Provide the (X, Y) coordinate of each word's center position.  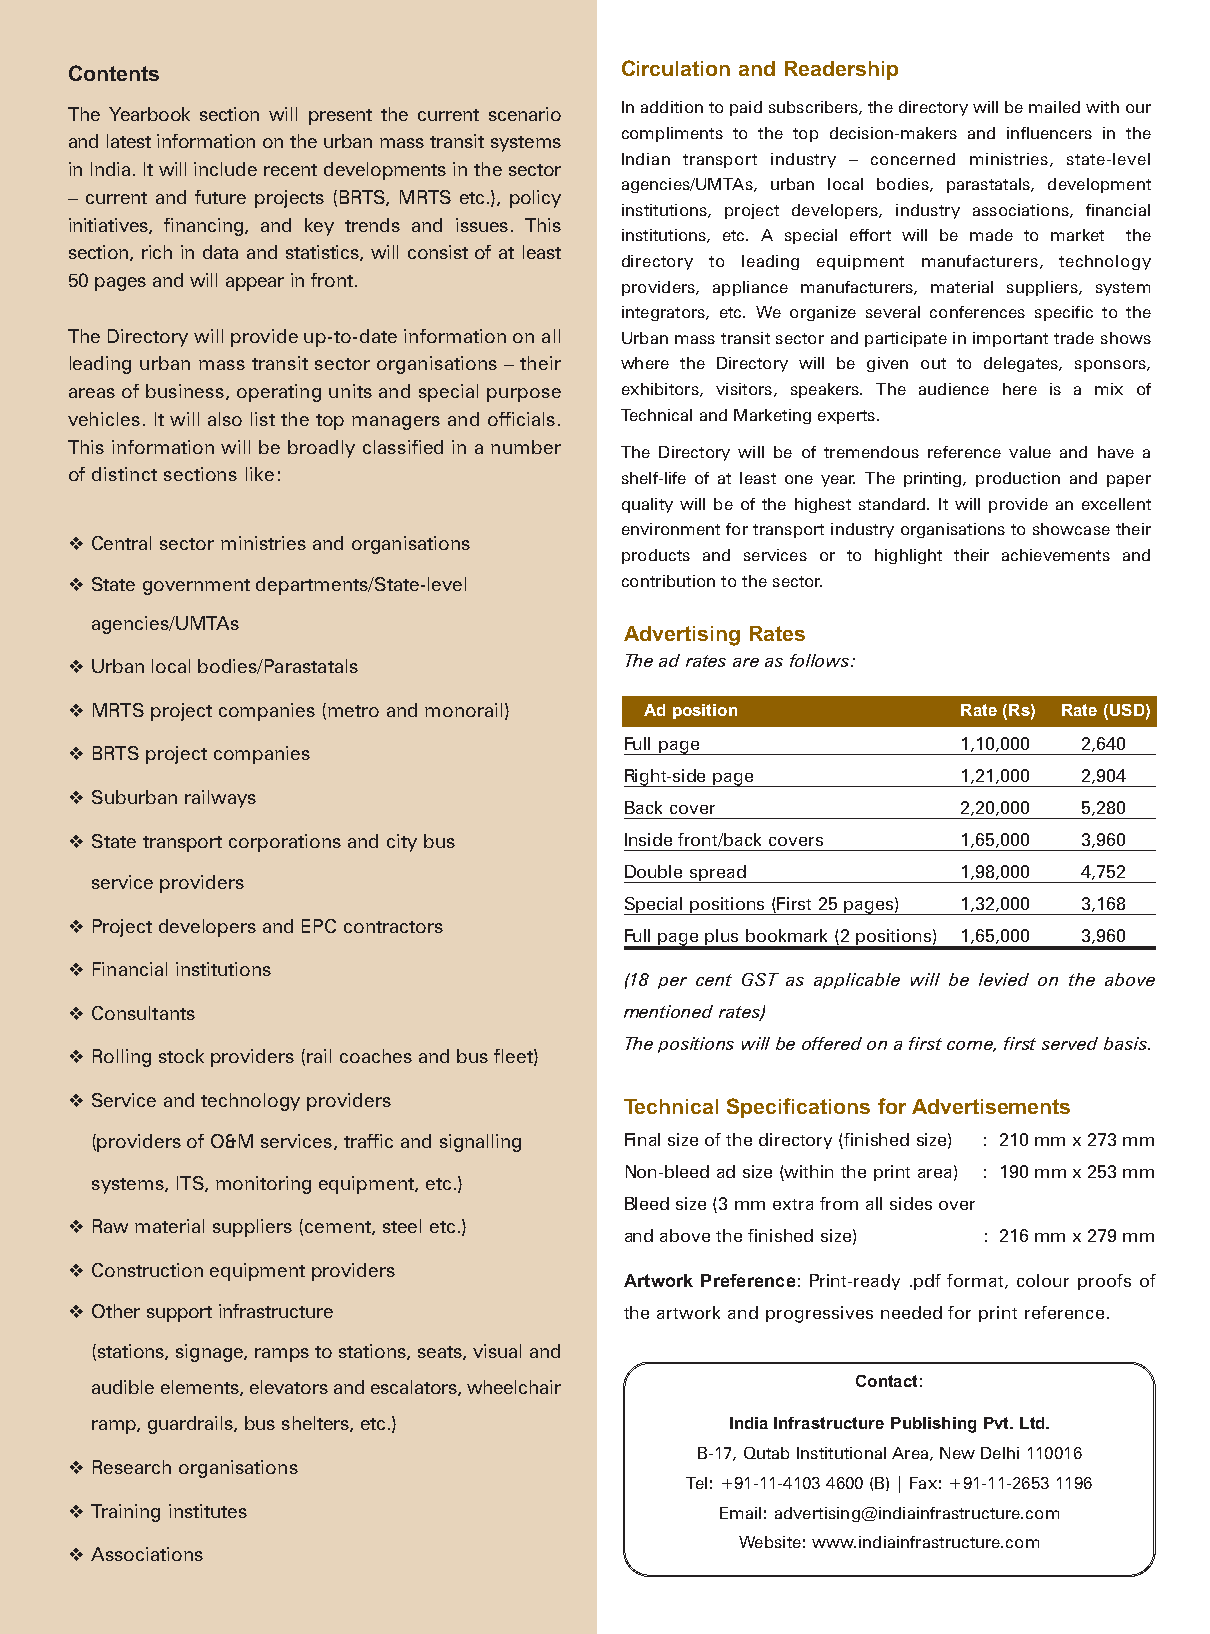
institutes (208, 1511)
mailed (1054, 107)
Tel (696, 1483)
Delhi (1000, 1453)
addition (672, 107)
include (225, 169)
